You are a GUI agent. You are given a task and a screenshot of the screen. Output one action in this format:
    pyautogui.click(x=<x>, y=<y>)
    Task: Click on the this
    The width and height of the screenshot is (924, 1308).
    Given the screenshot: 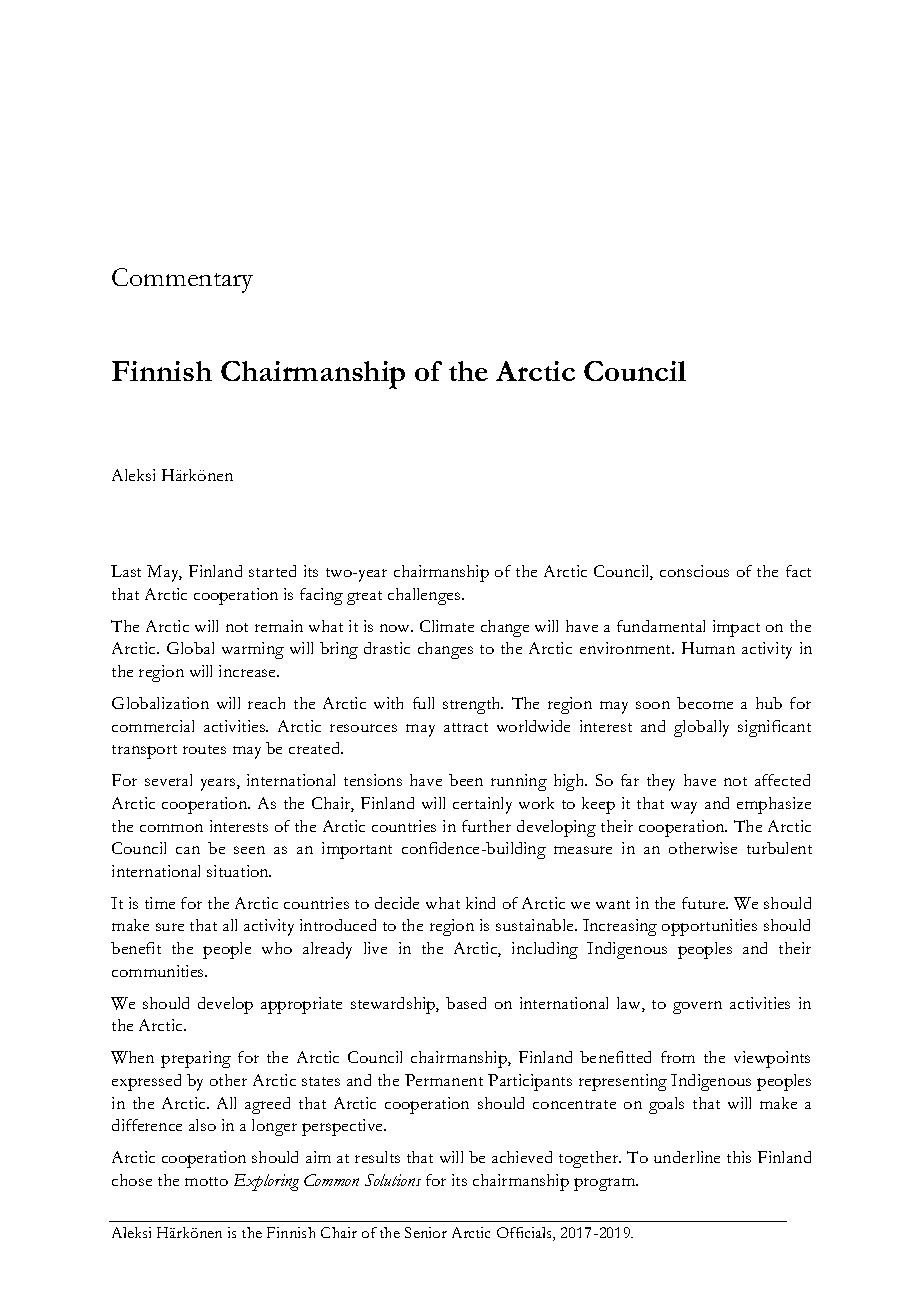 What is the action you would take?
    pyautogui.click(x=739, y=1157)
